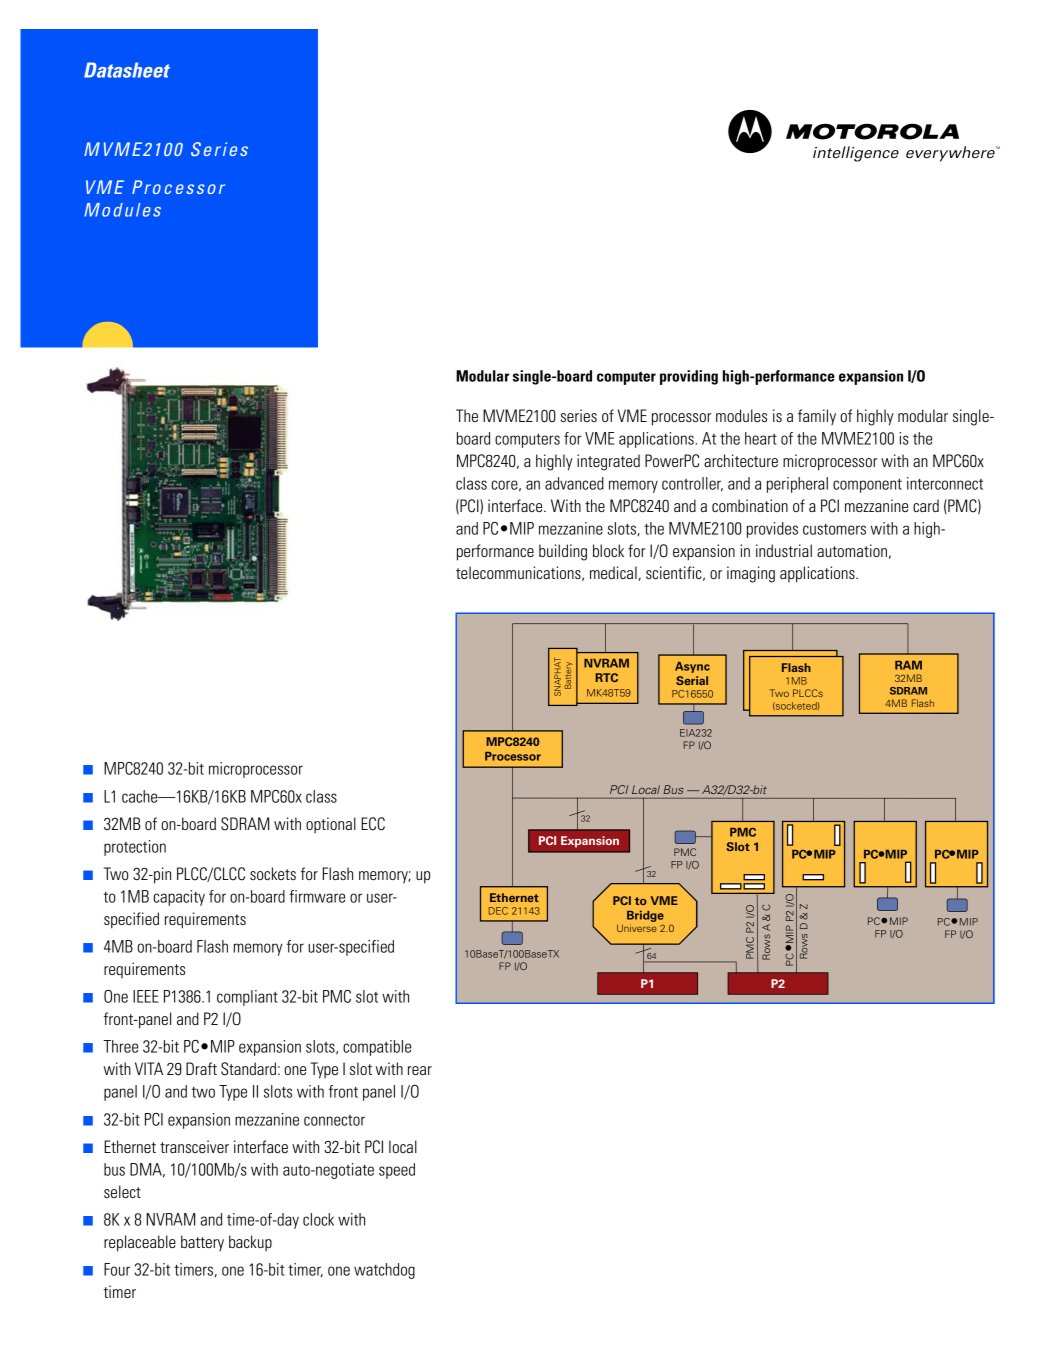 Image resolution: width=1055 pixels, height=1366 pixels. What do you see at coordinates (127, 70) in the image?
I see `Datasheet` at bounding box center [127, 70].
